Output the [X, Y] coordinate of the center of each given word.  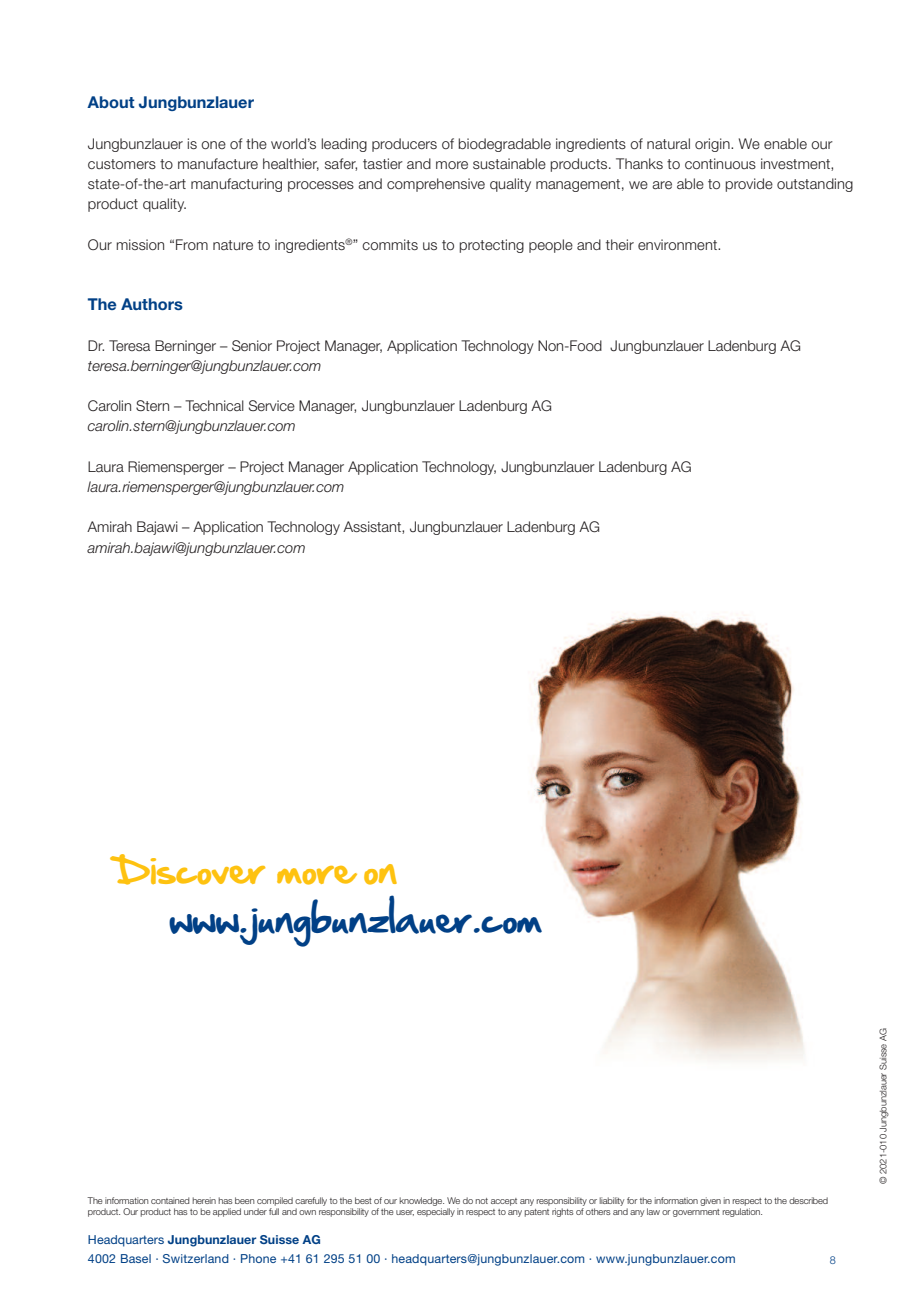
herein [204, 1200]
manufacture [218, 163]
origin [713, 145]
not [481, 1201]
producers [404, 145]
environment [678, 244]
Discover [187, 869]
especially [436, 1212]
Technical [214, 405]
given [710, 1201]
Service [272, 405]
